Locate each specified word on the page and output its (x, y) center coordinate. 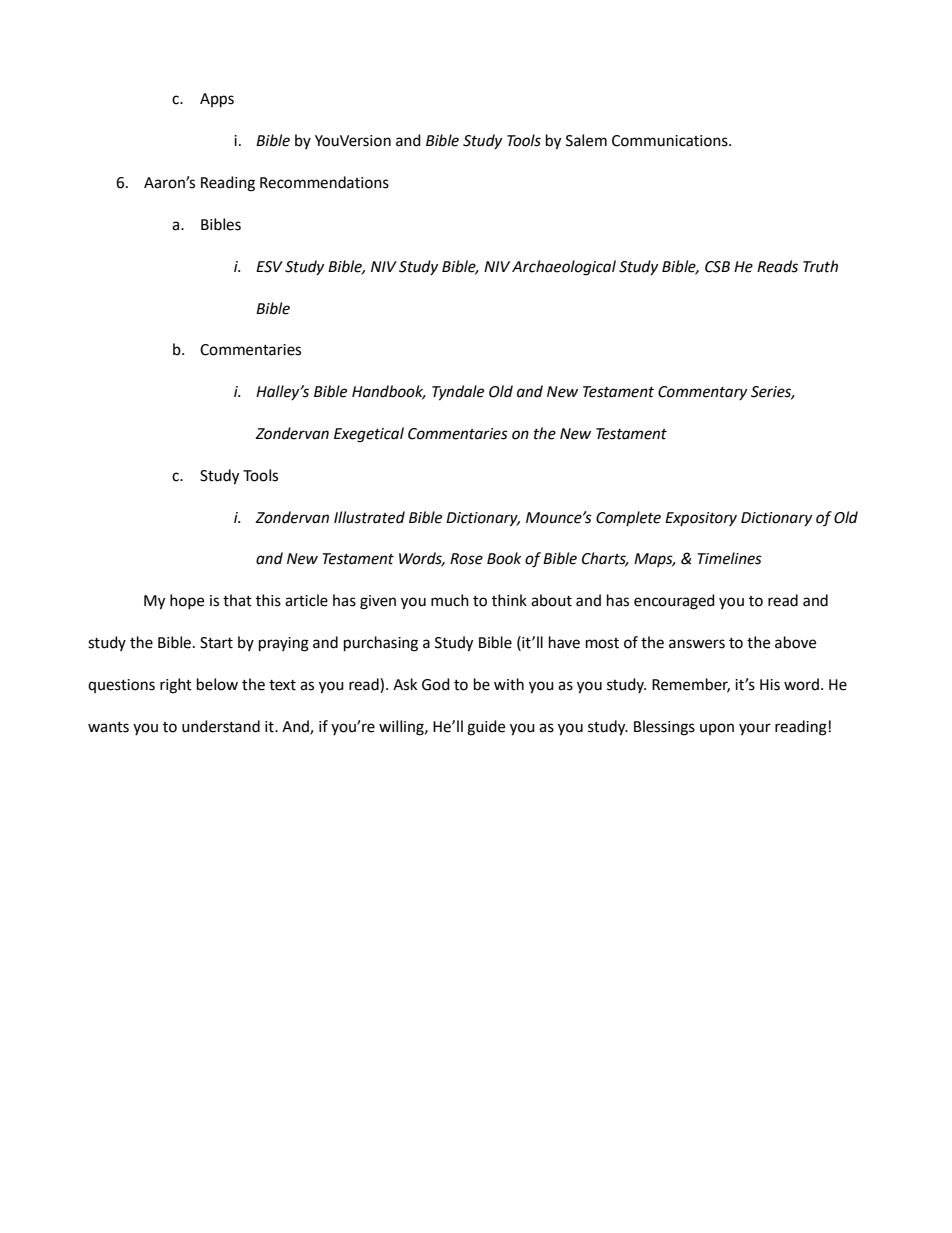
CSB (717, 267)
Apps (217, 100)
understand (221, 726)
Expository (701, 519)
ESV (269, 267)
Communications (671, 141)
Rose (466, 559)
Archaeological (564, 268)
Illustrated (369, 517)
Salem (586, 140)
